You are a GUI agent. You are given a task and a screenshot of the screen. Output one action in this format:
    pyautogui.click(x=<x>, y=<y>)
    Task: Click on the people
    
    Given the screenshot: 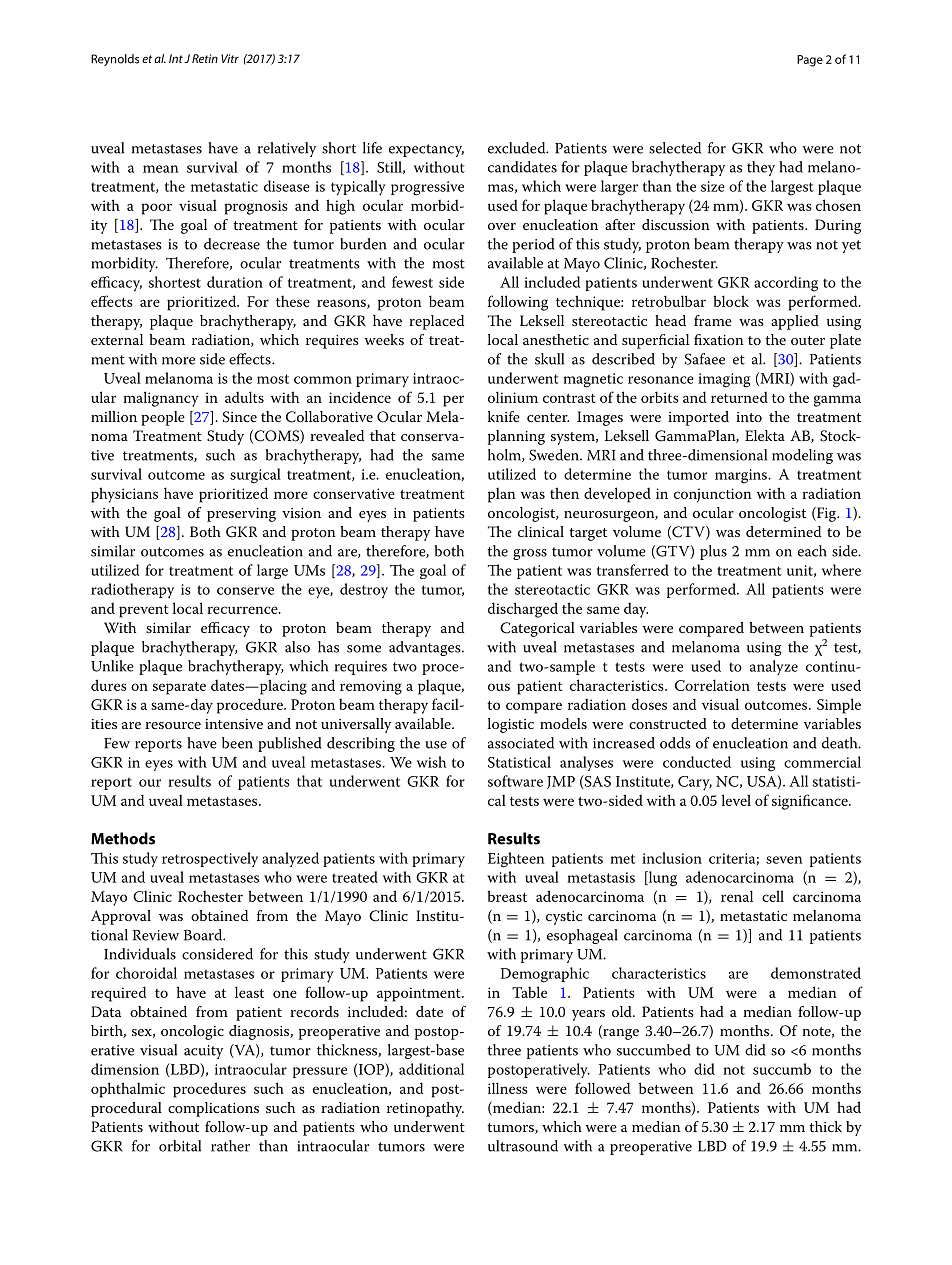 What is the action you would take?
    pyautogui.click(x=163, y=418)
